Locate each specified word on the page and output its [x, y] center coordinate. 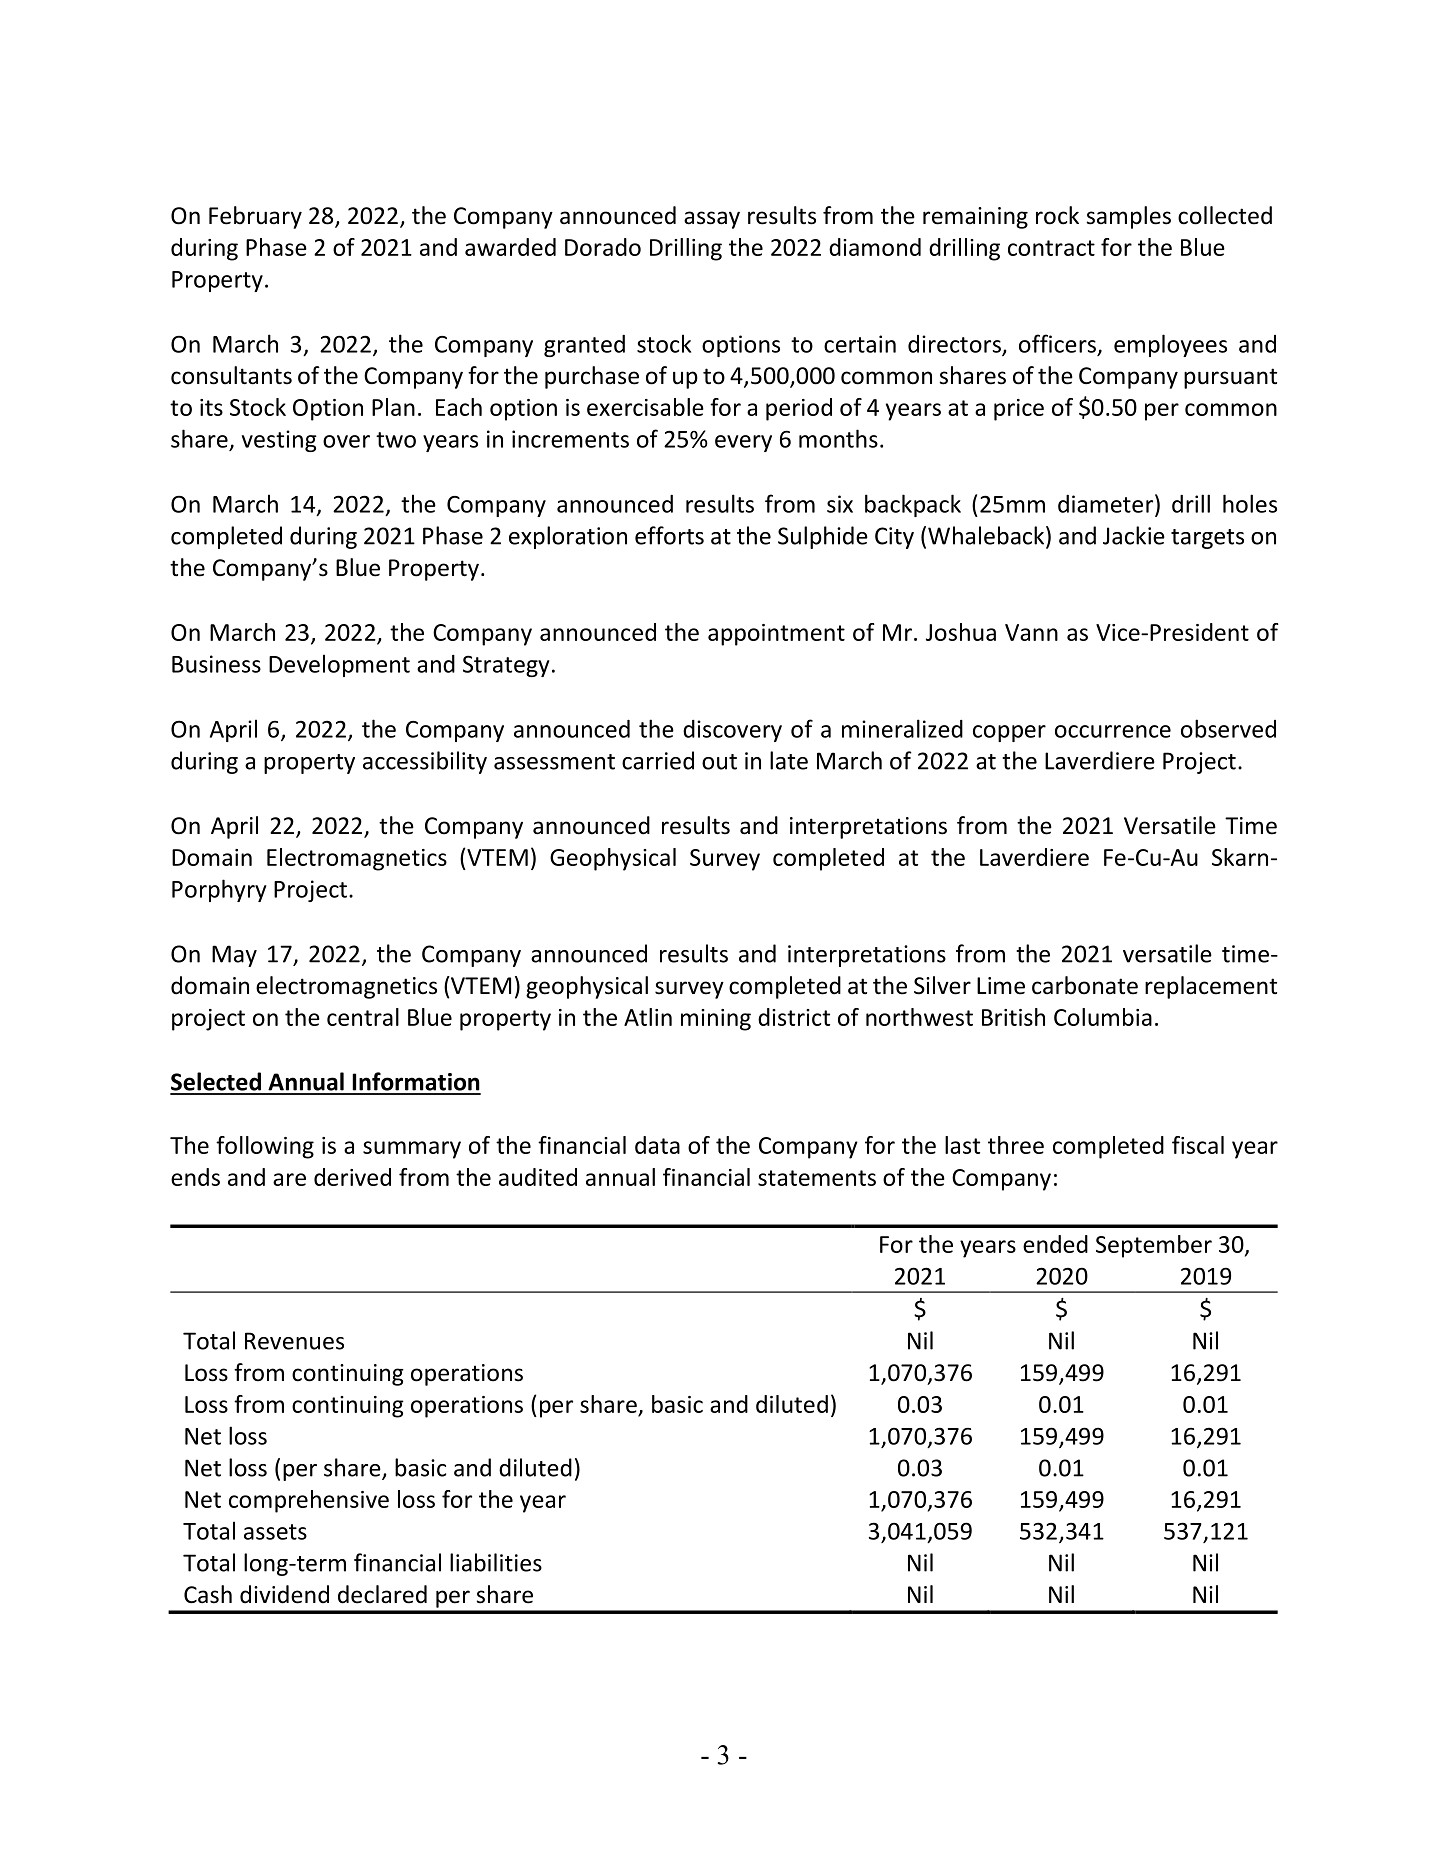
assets [275, 1532]
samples [1128, 217]
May [234, 956]
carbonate [1085, 985]
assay [712, 220]
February [255, 217]
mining [716, 1020]
